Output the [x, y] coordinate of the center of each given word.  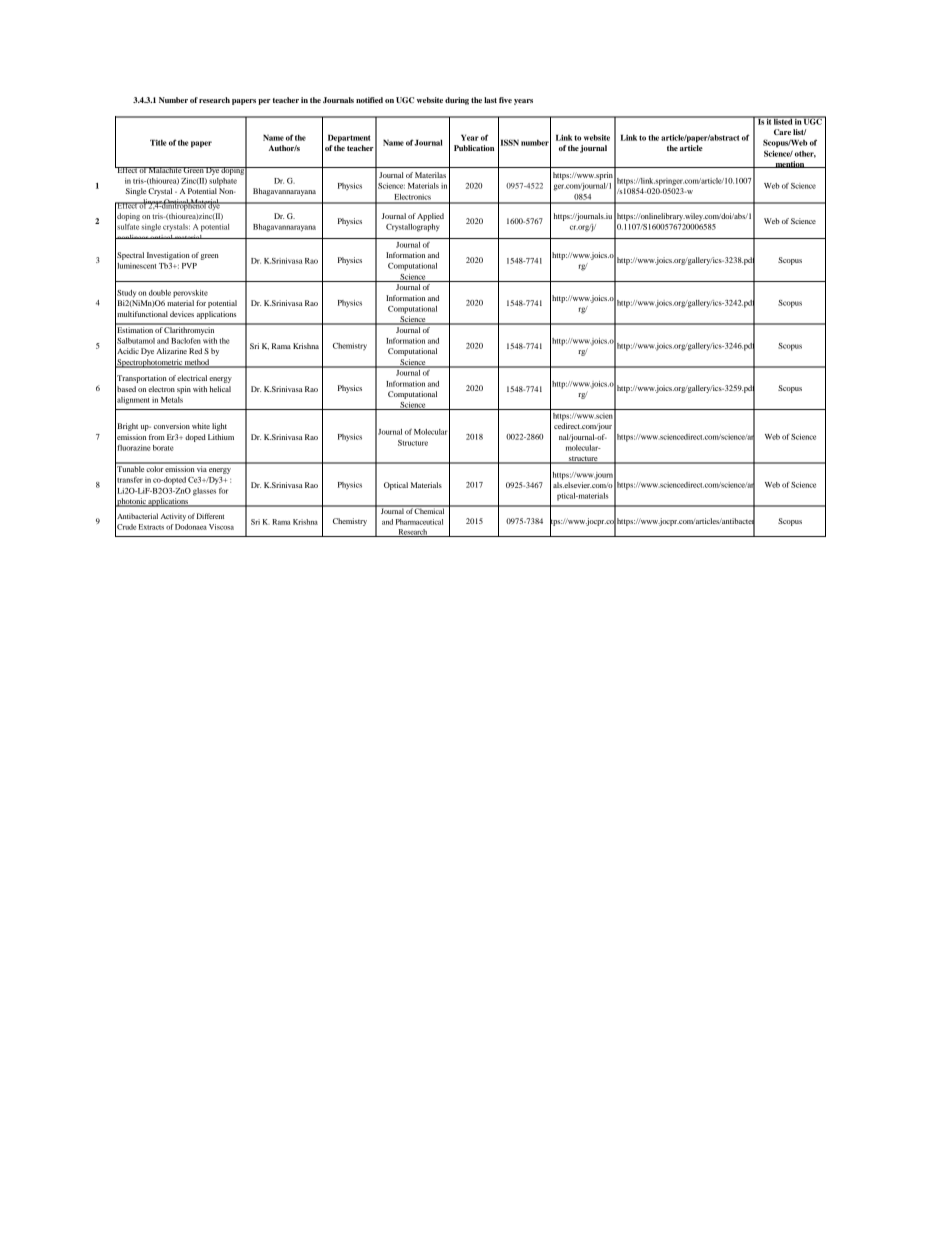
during [457, 101]
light [219, 427]
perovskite [190, 294]
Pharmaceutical [419, 522]
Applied [430, 217]
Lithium [221, 437]
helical [220, 389]
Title [158, 142]
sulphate [223, 182]
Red [195, 351]
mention [790, 164]
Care [782, 132]
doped [195, 438]
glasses [204, 492]
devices [182, 314]
